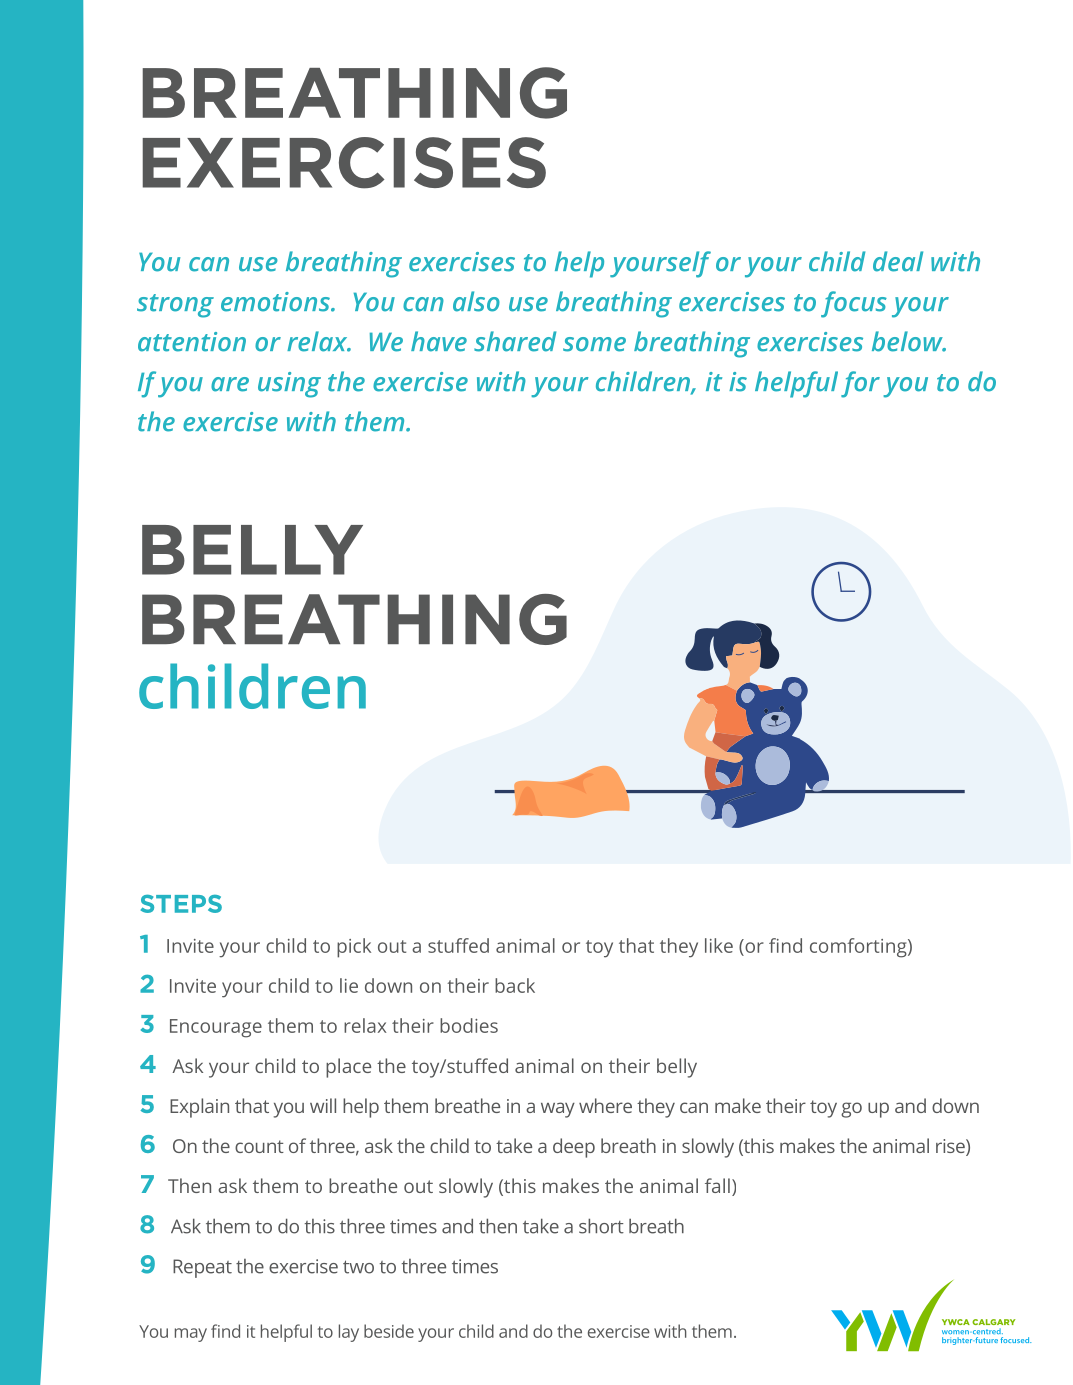 Image resolution: width=1073 pixels, height=1385 pixels. Describe the element at coordinates (289, 385) in the image. I see `using` at that location.
